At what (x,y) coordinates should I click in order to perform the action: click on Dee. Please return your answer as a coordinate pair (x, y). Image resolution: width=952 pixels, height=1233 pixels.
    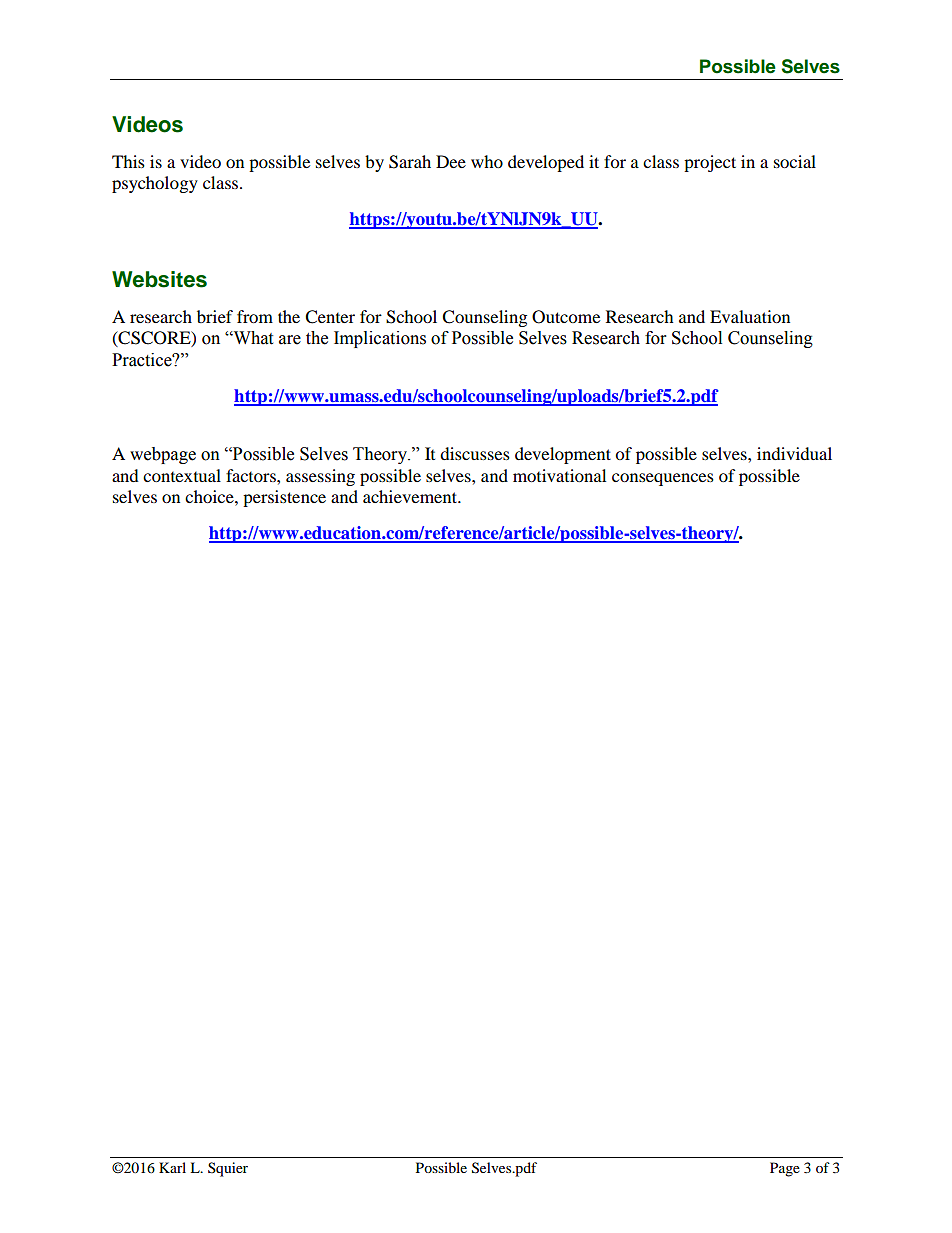
    Looking at the image, I should click on (451, 161).
